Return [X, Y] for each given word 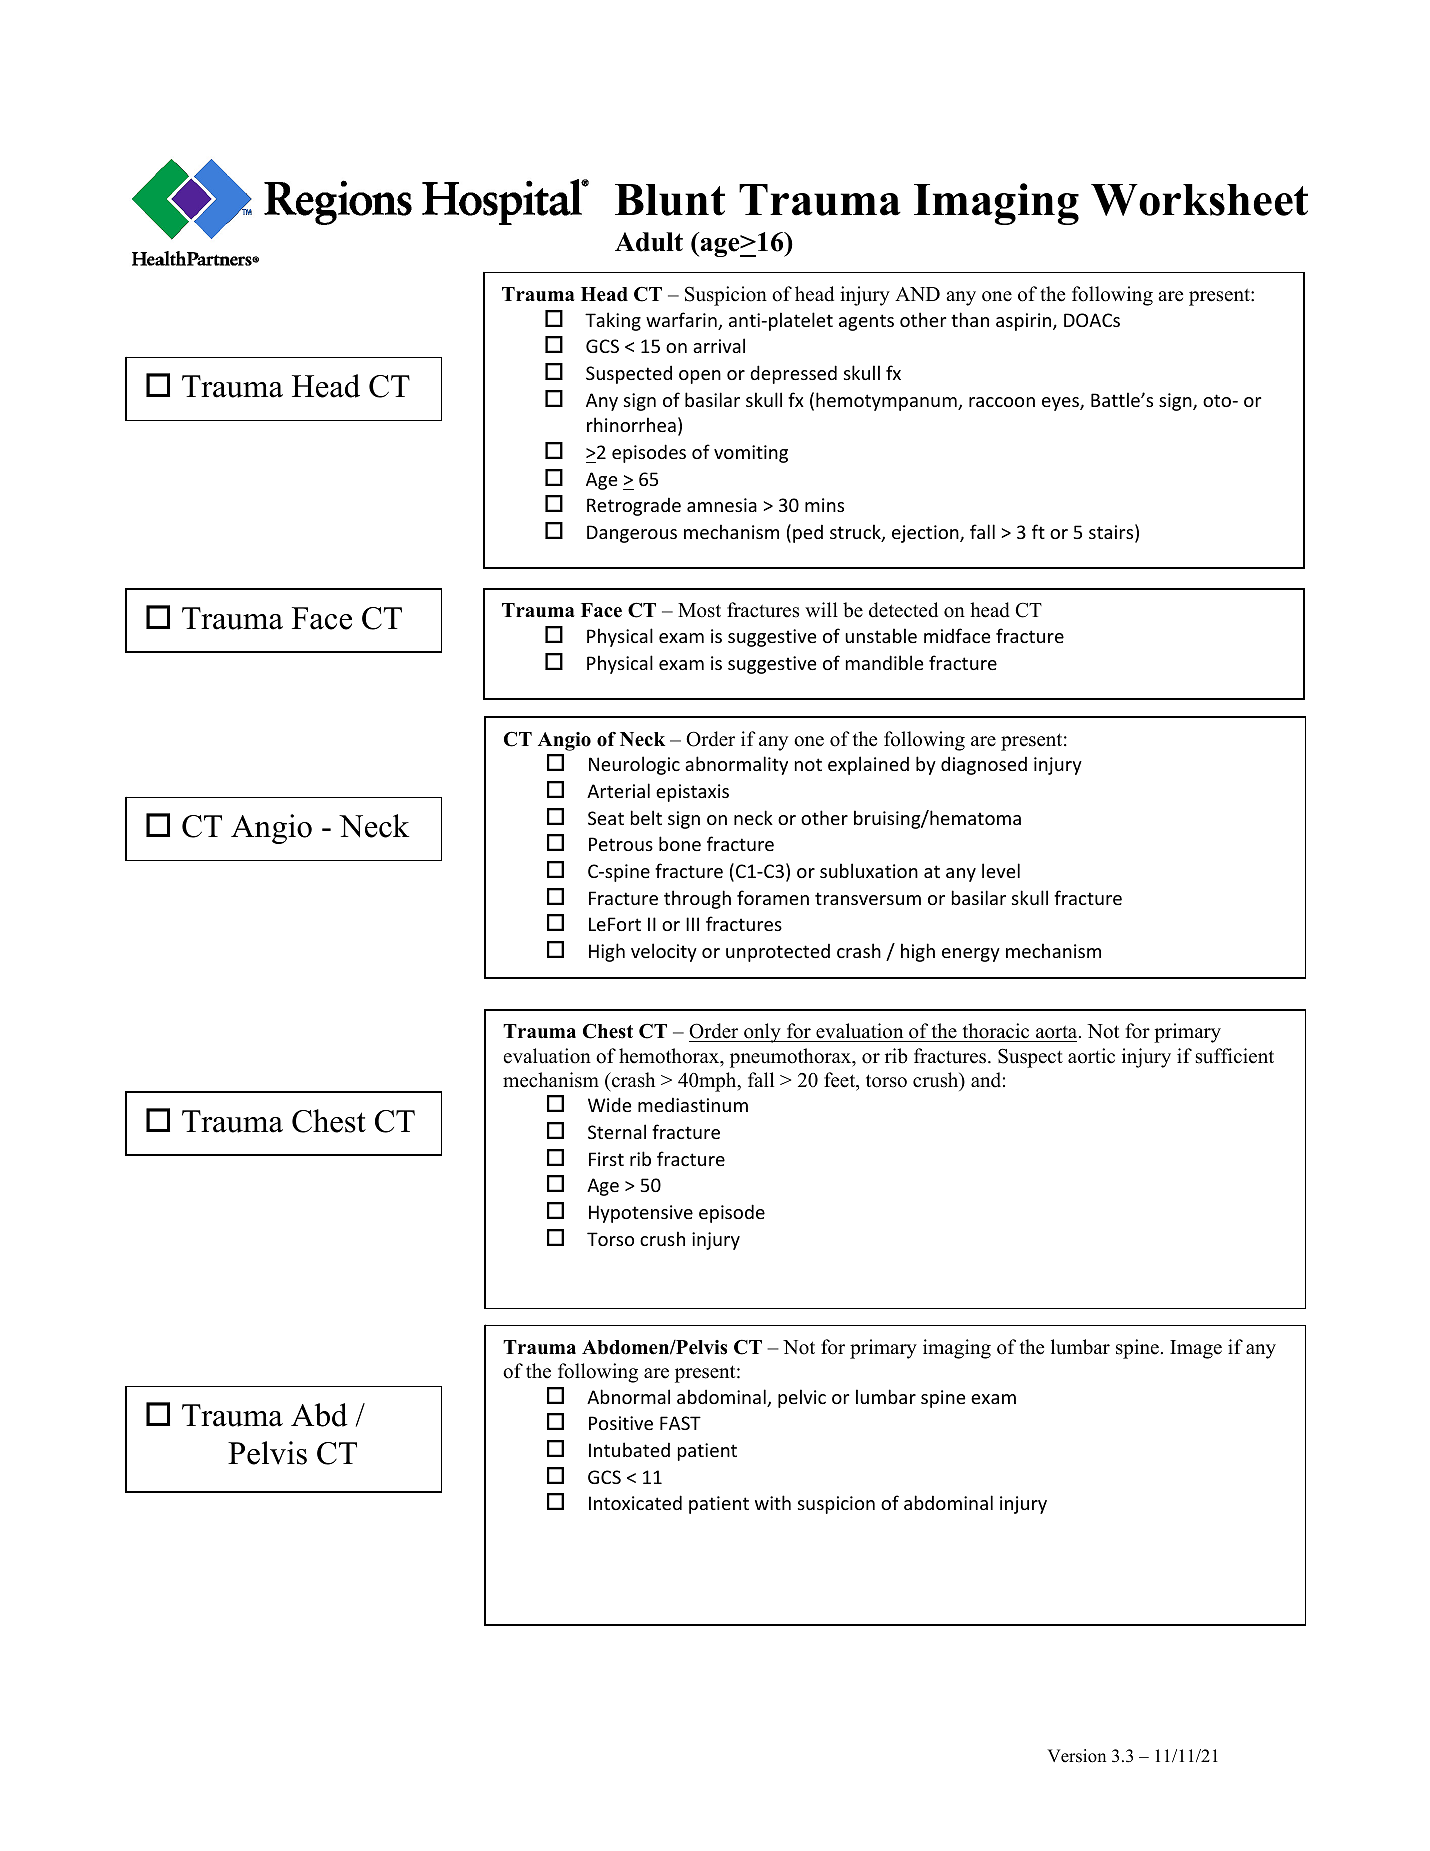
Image [1196, 1349]
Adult [649, 242]
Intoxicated [635, 1502]
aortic [1091, 1056]
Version [1076, 1756]
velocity [664, 952]
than [970, 319]
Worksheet [1199, 200]
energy [971, 955]
